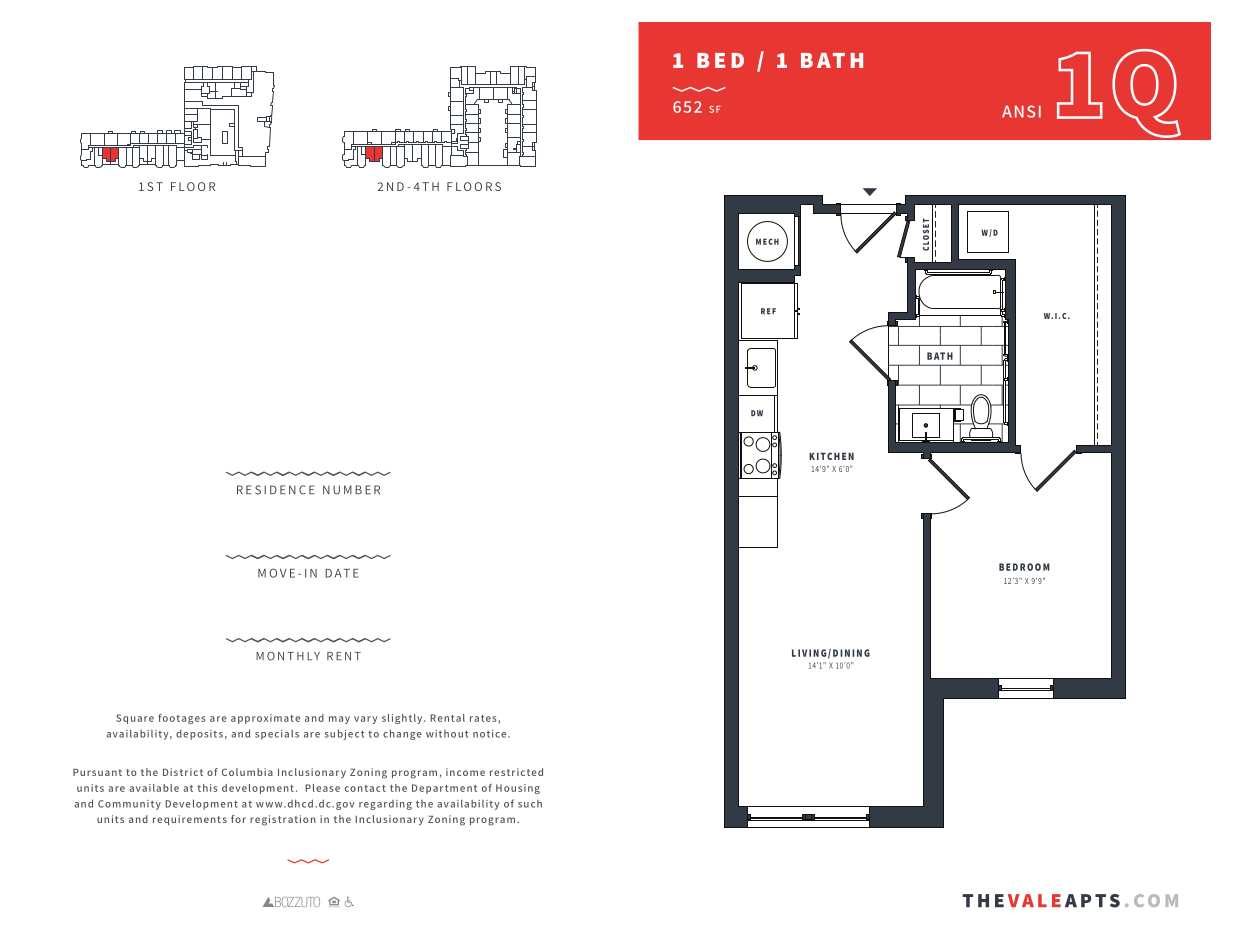 This image has height=952, width=1233. What do you see at coordinates (535, 772) in the image?
I see `ted` at bounding box center [535, 772].
